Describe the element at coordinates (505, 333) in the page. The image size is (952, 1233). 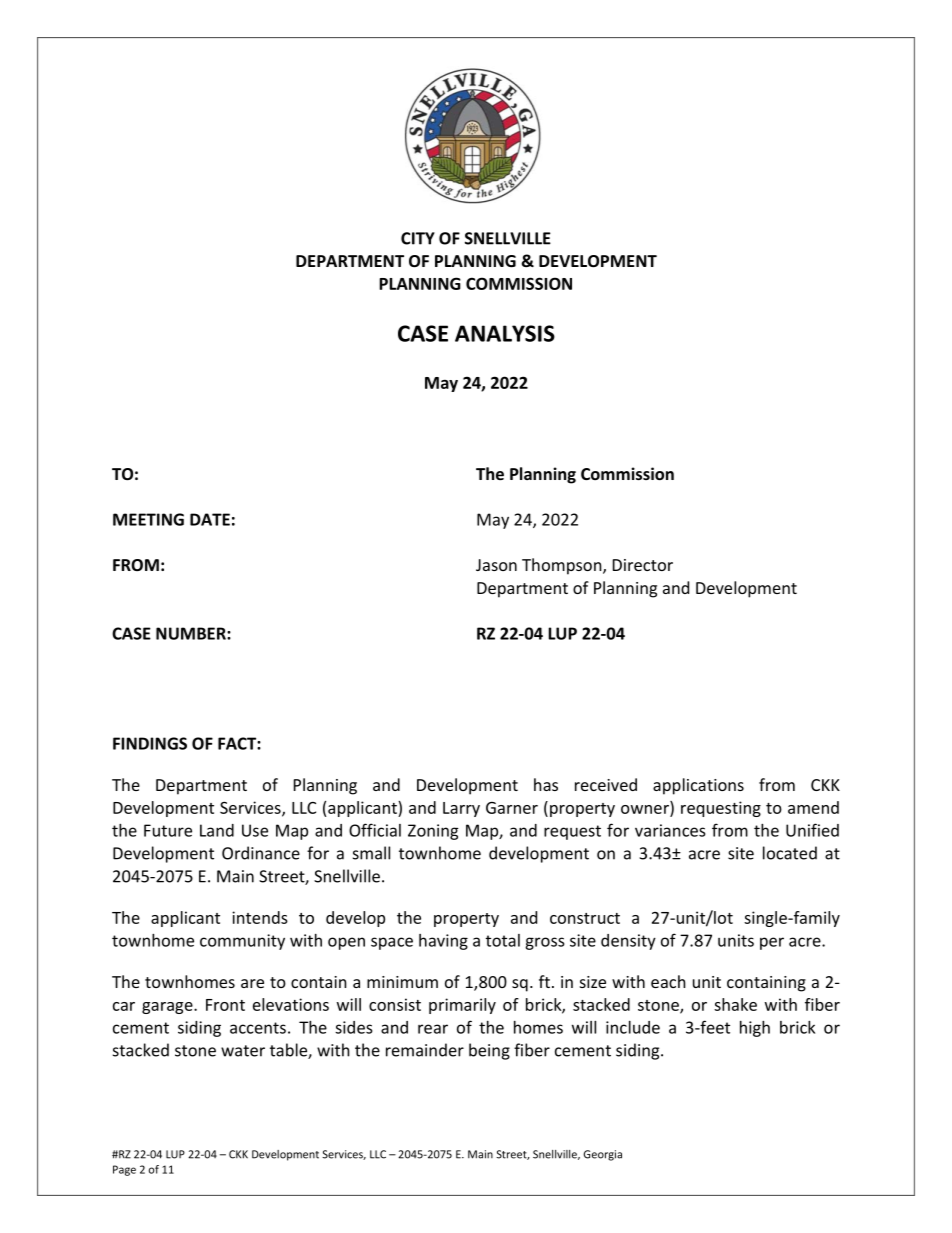
I see `ANALYSIS` at that location.
